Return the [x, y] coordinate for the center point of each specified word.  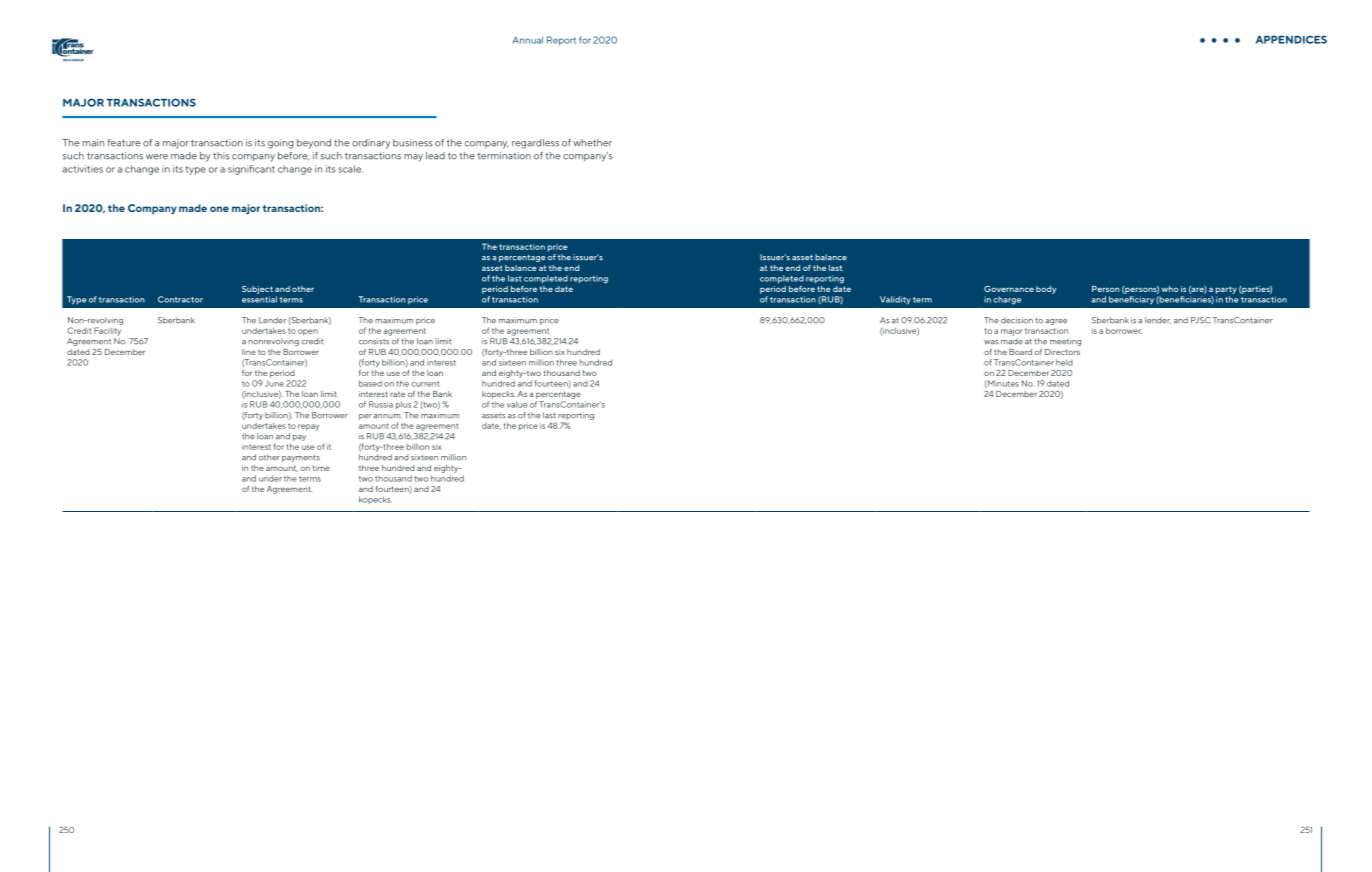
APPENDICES [1291, 39]
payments [301, 458]
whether [592, 143]
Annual [528, 40]
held [1064, 362]
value [517, 404]
